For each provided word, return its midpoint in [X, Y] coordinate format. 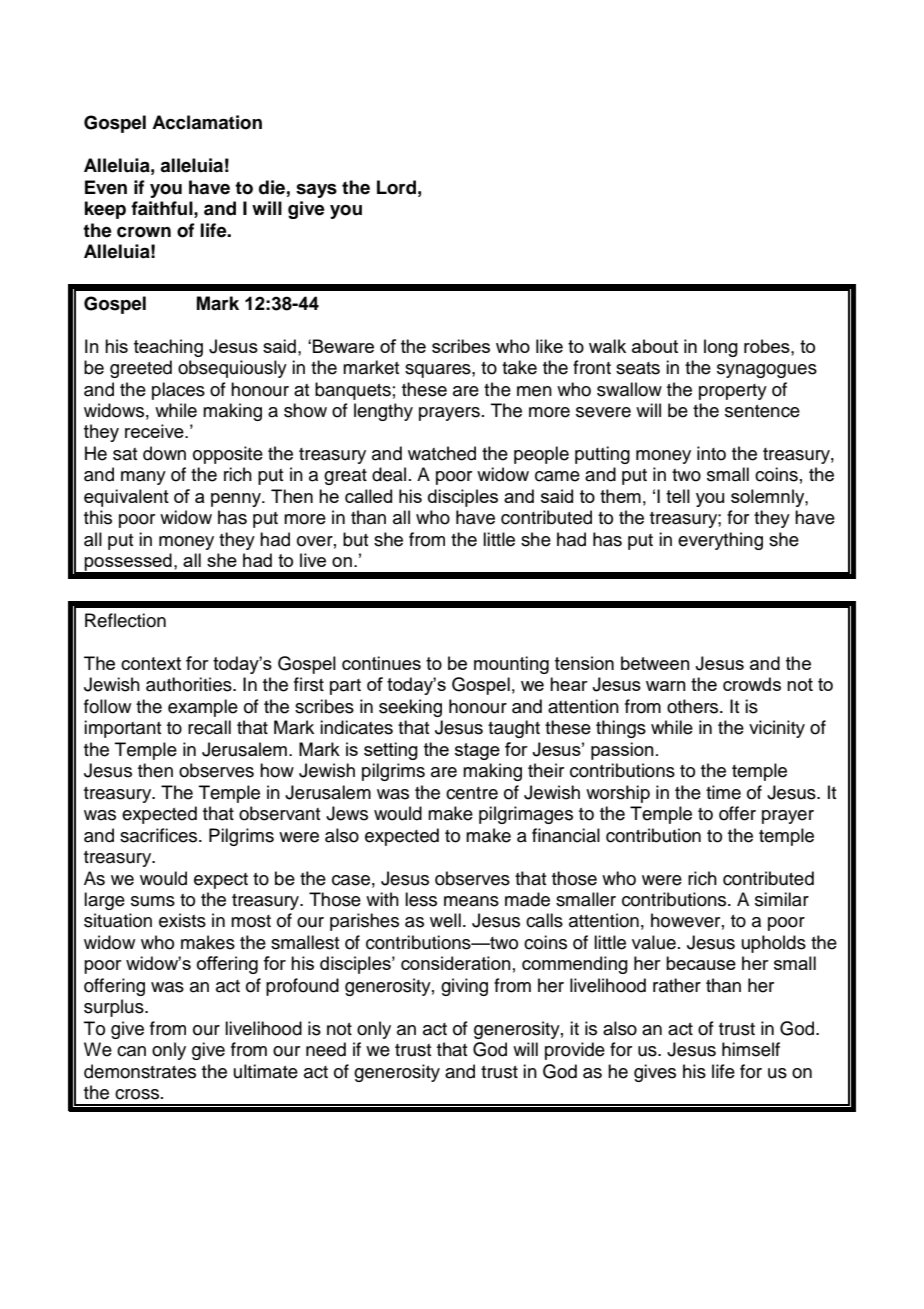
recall [209, 727]
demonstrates [140, 1071]
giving [464, 987]
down [164, 453]
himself [751, 1049]
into [711, 453]
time [723, 792]
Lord [396, 187]
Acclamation [207, 122]
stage [477, 751]
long [721, 348]
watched [442, 453]
